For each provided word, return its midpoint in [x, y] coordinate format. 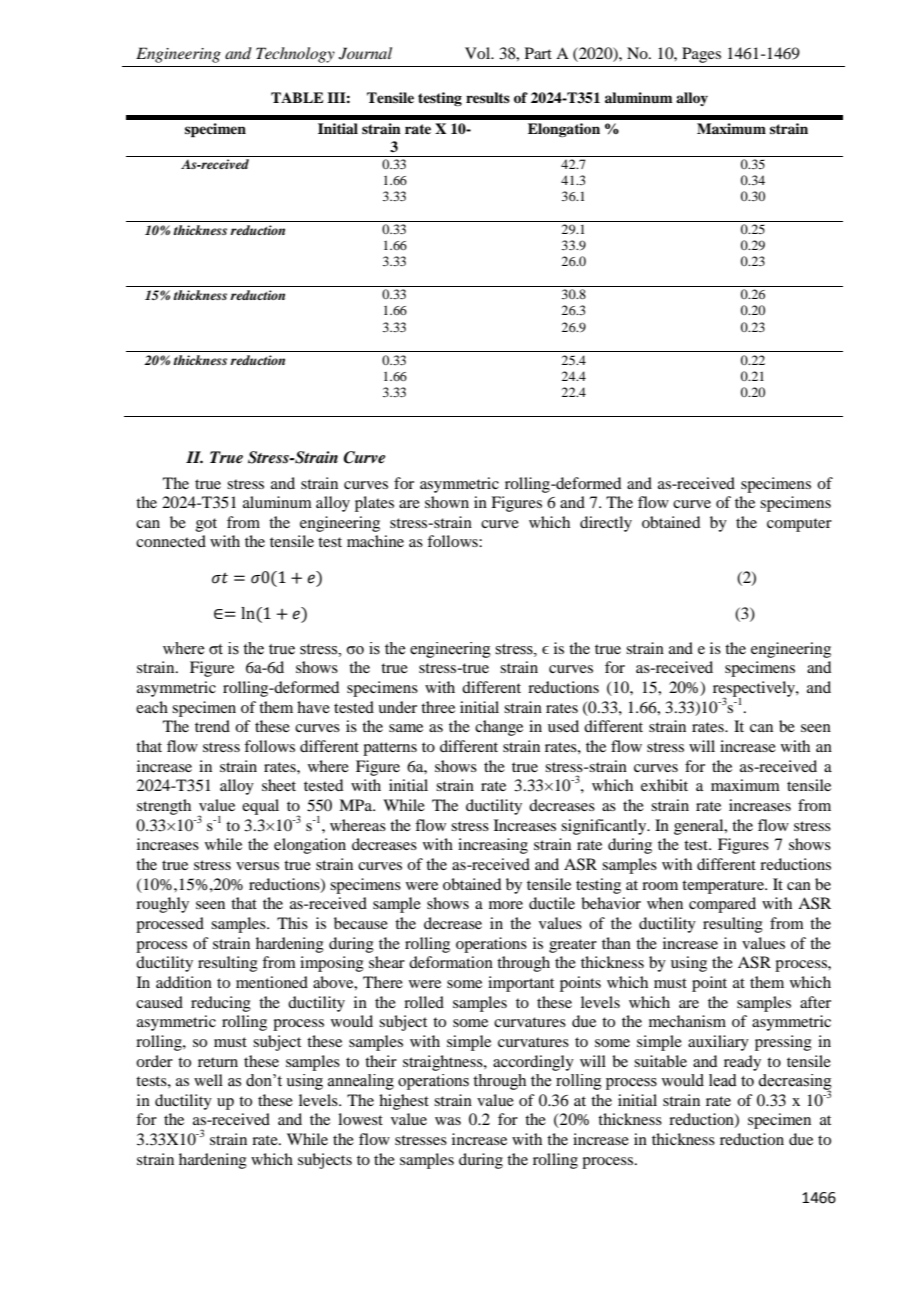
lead [723, 1080]
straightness [444, 1063]
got [206, 525]
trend [212, 726]
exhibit [664, 785]
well [208, 1080]
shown [447, 502]
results [488, 97]
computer [799, 525]
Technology [295, 55]
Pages [701, 55]
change [499, 728]
